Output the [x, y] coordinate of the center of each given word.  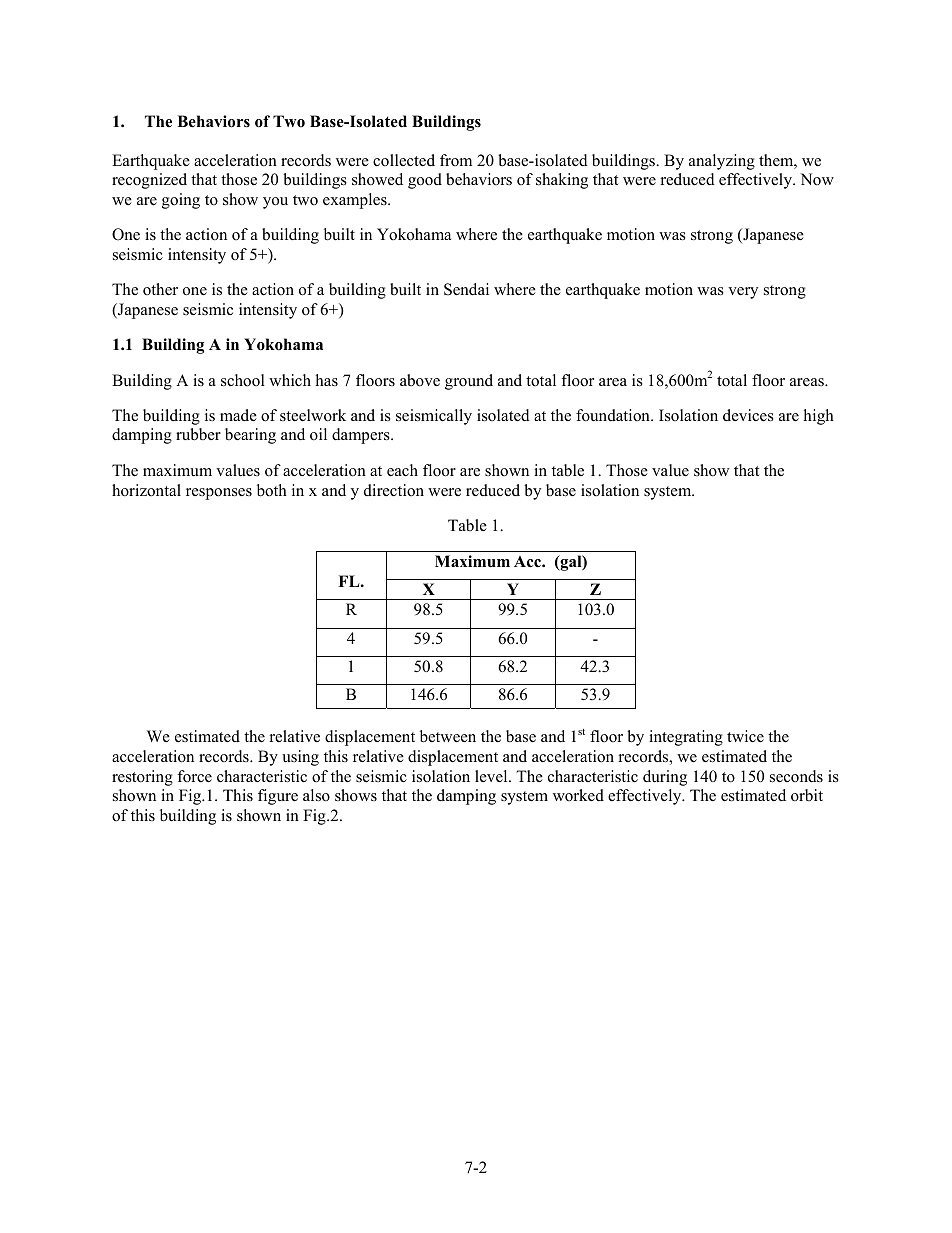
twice [745, 736]
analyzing [722, 162]
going [181, 201]
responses [219, 494]
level [492, 776]
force [194, 776]
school [243, 380]
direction [394, 490]
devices [748, 415]
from [456, 160]
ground [469, 382]
